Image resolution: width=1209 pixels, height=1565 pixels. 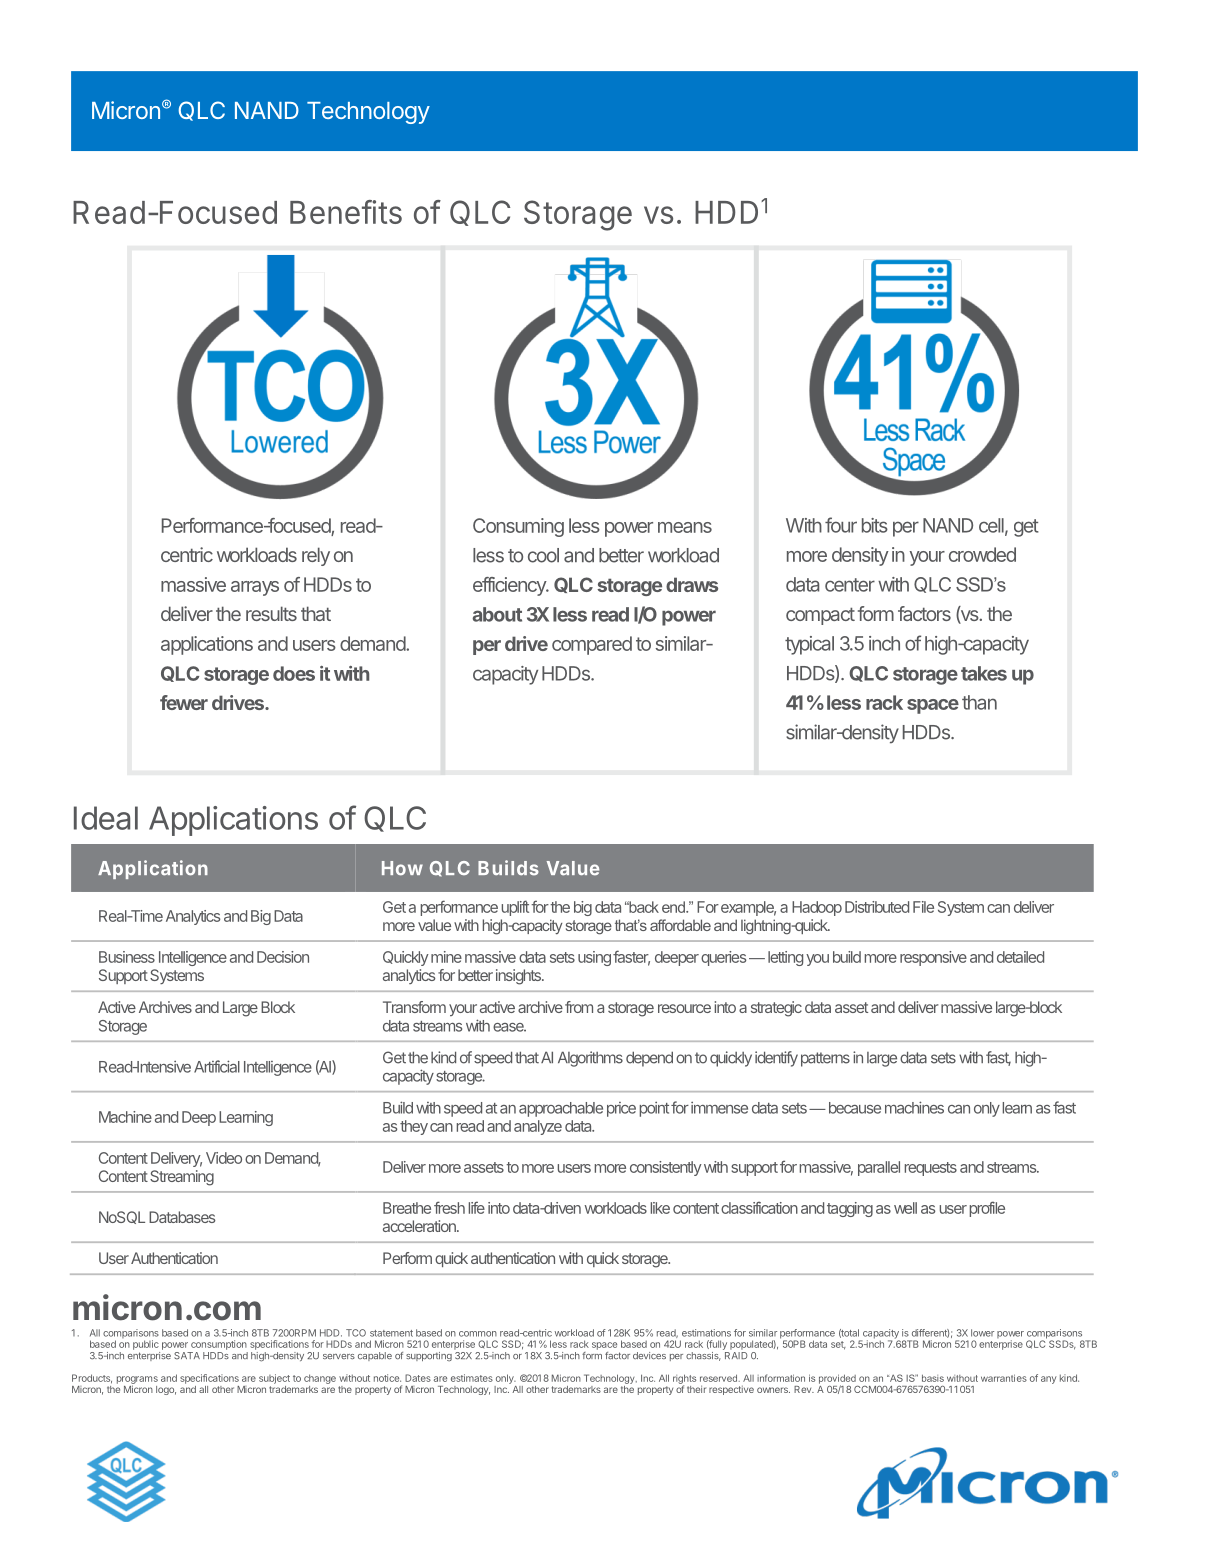 What do you see at coordinates (982, 554) in the page?
I see `crowded` at bounding box center [982, 554].
